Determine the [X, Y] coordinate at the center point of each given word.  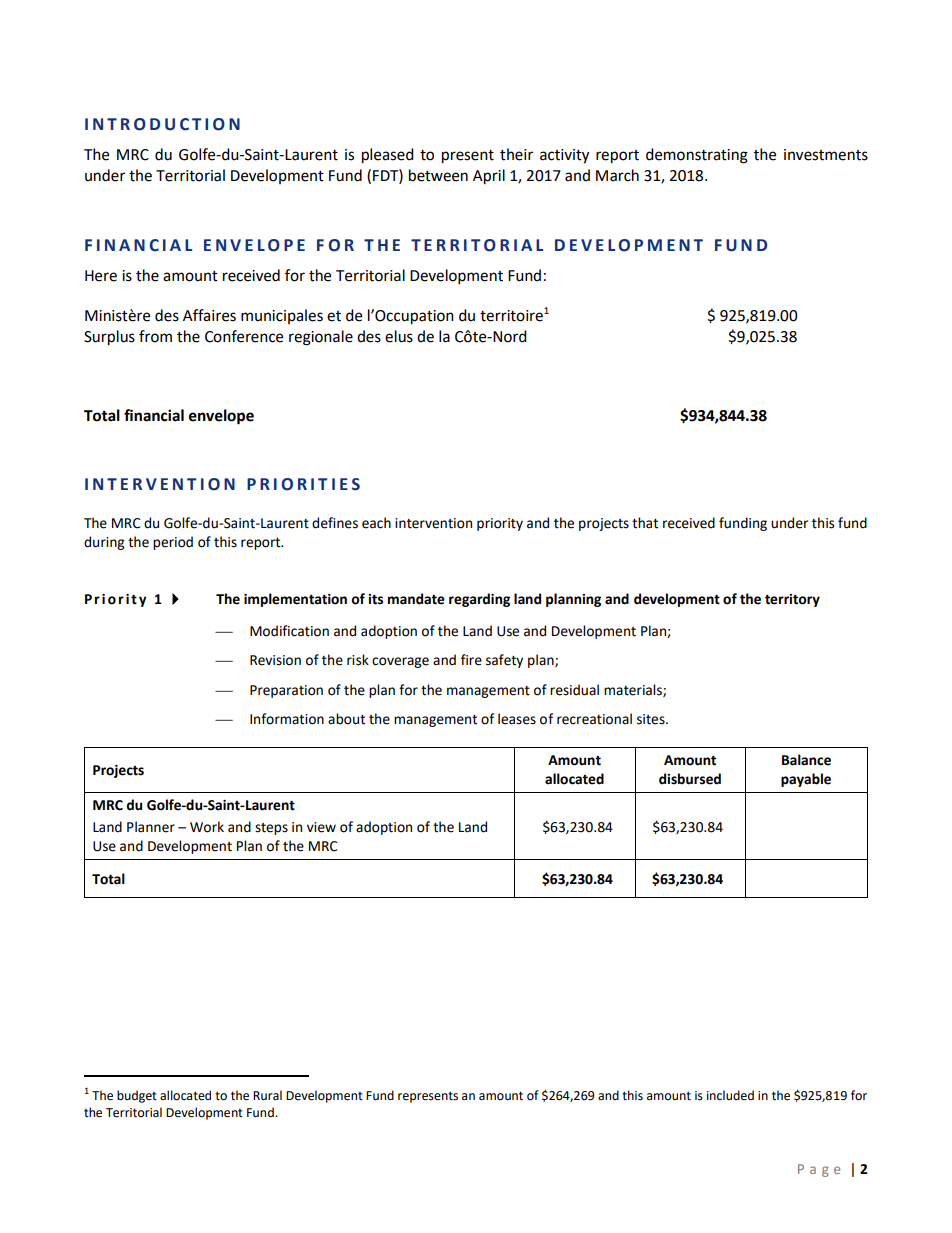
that [645, 523]
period [173, 543]
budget [137, 1096]
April [489, 177]
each [376, 523]
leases [517, 719]
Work [207, 827]
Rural [267, 1095]
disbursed [690, 779]
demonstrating [697, 156]
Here [101, 276]
